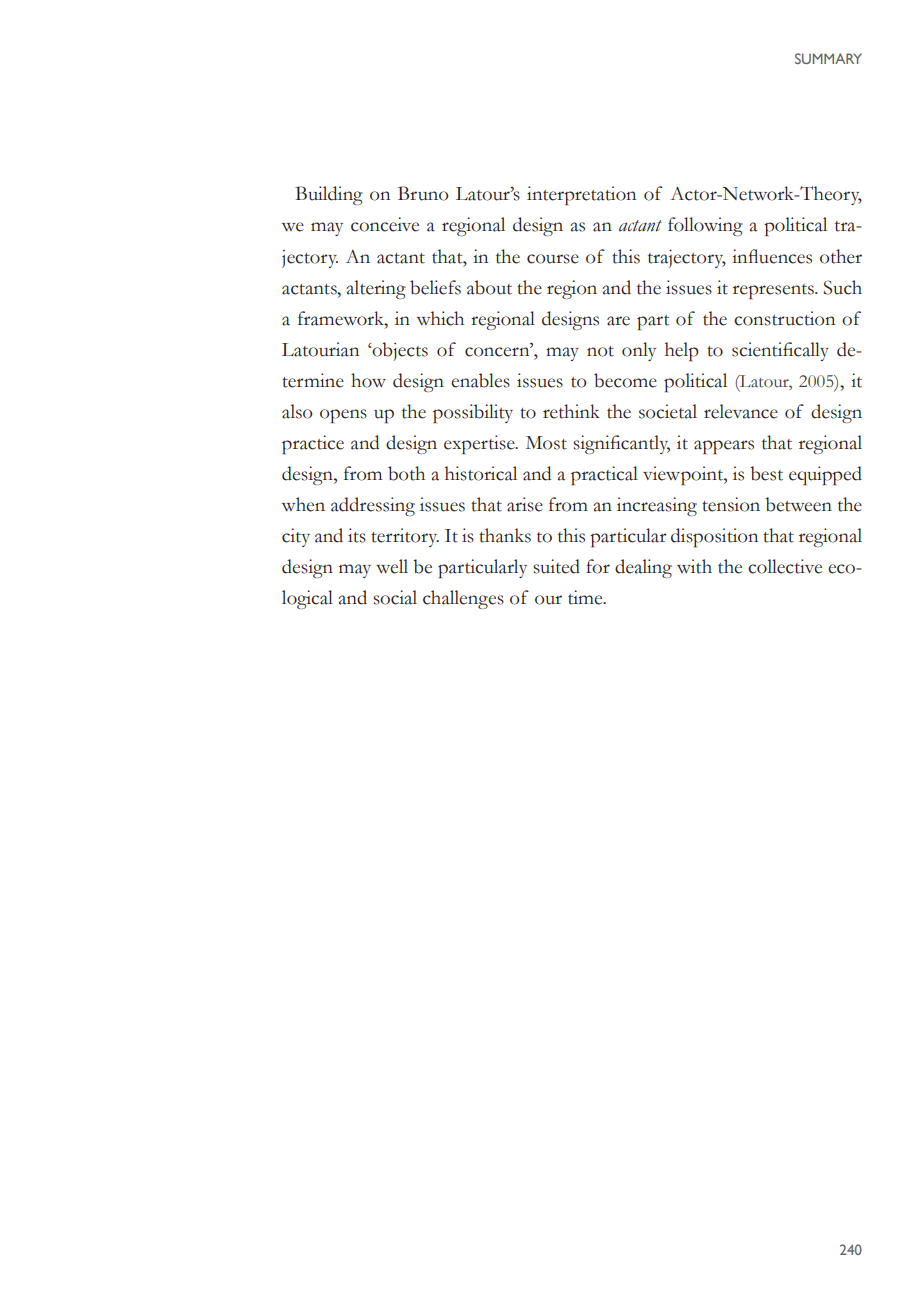 The image size is (924, 1308). I want to click on interpretation, so click(581, 195).
